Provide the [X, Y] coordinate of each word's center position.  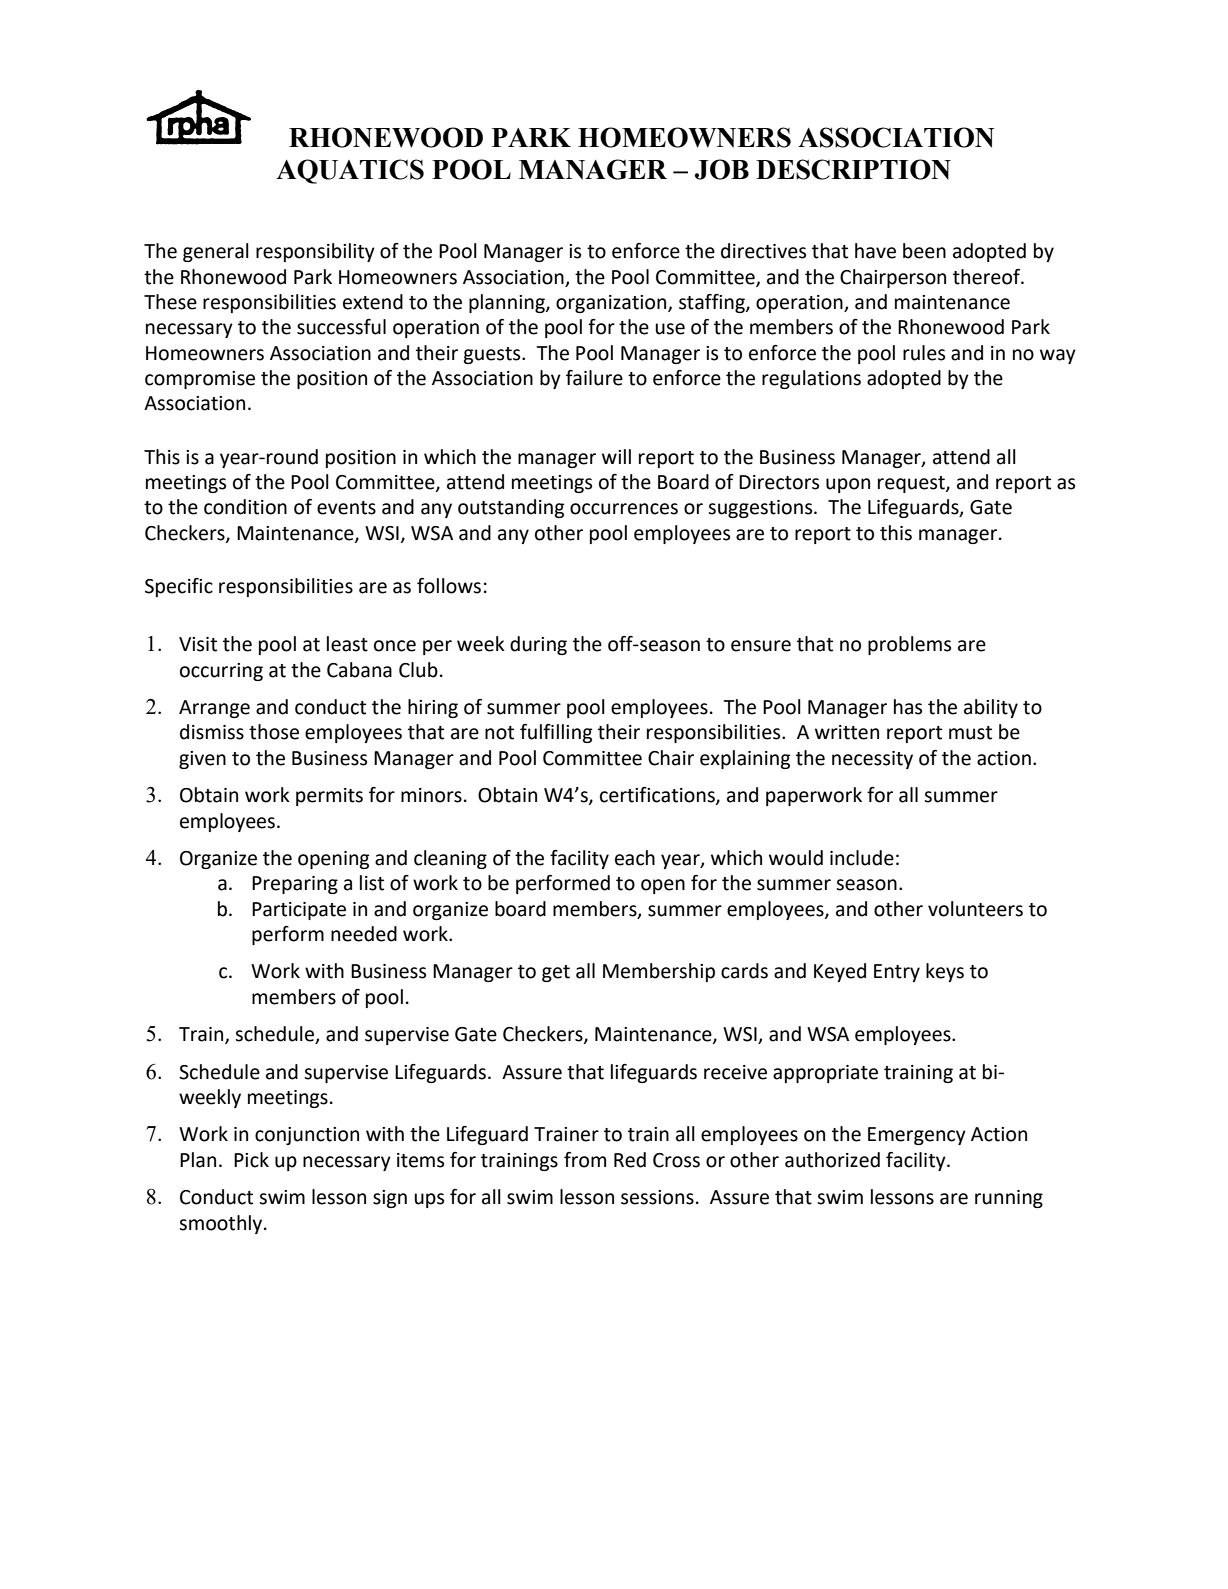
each [635, 858]
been [924, 251]
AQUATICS [350, 171]
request [912, 484]
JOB [722, 169]
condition [245, 507]
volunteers [975, 909]
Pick [251, 1160]
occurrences [624, 509]
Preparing [295, 885]
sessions [657, 1197]
